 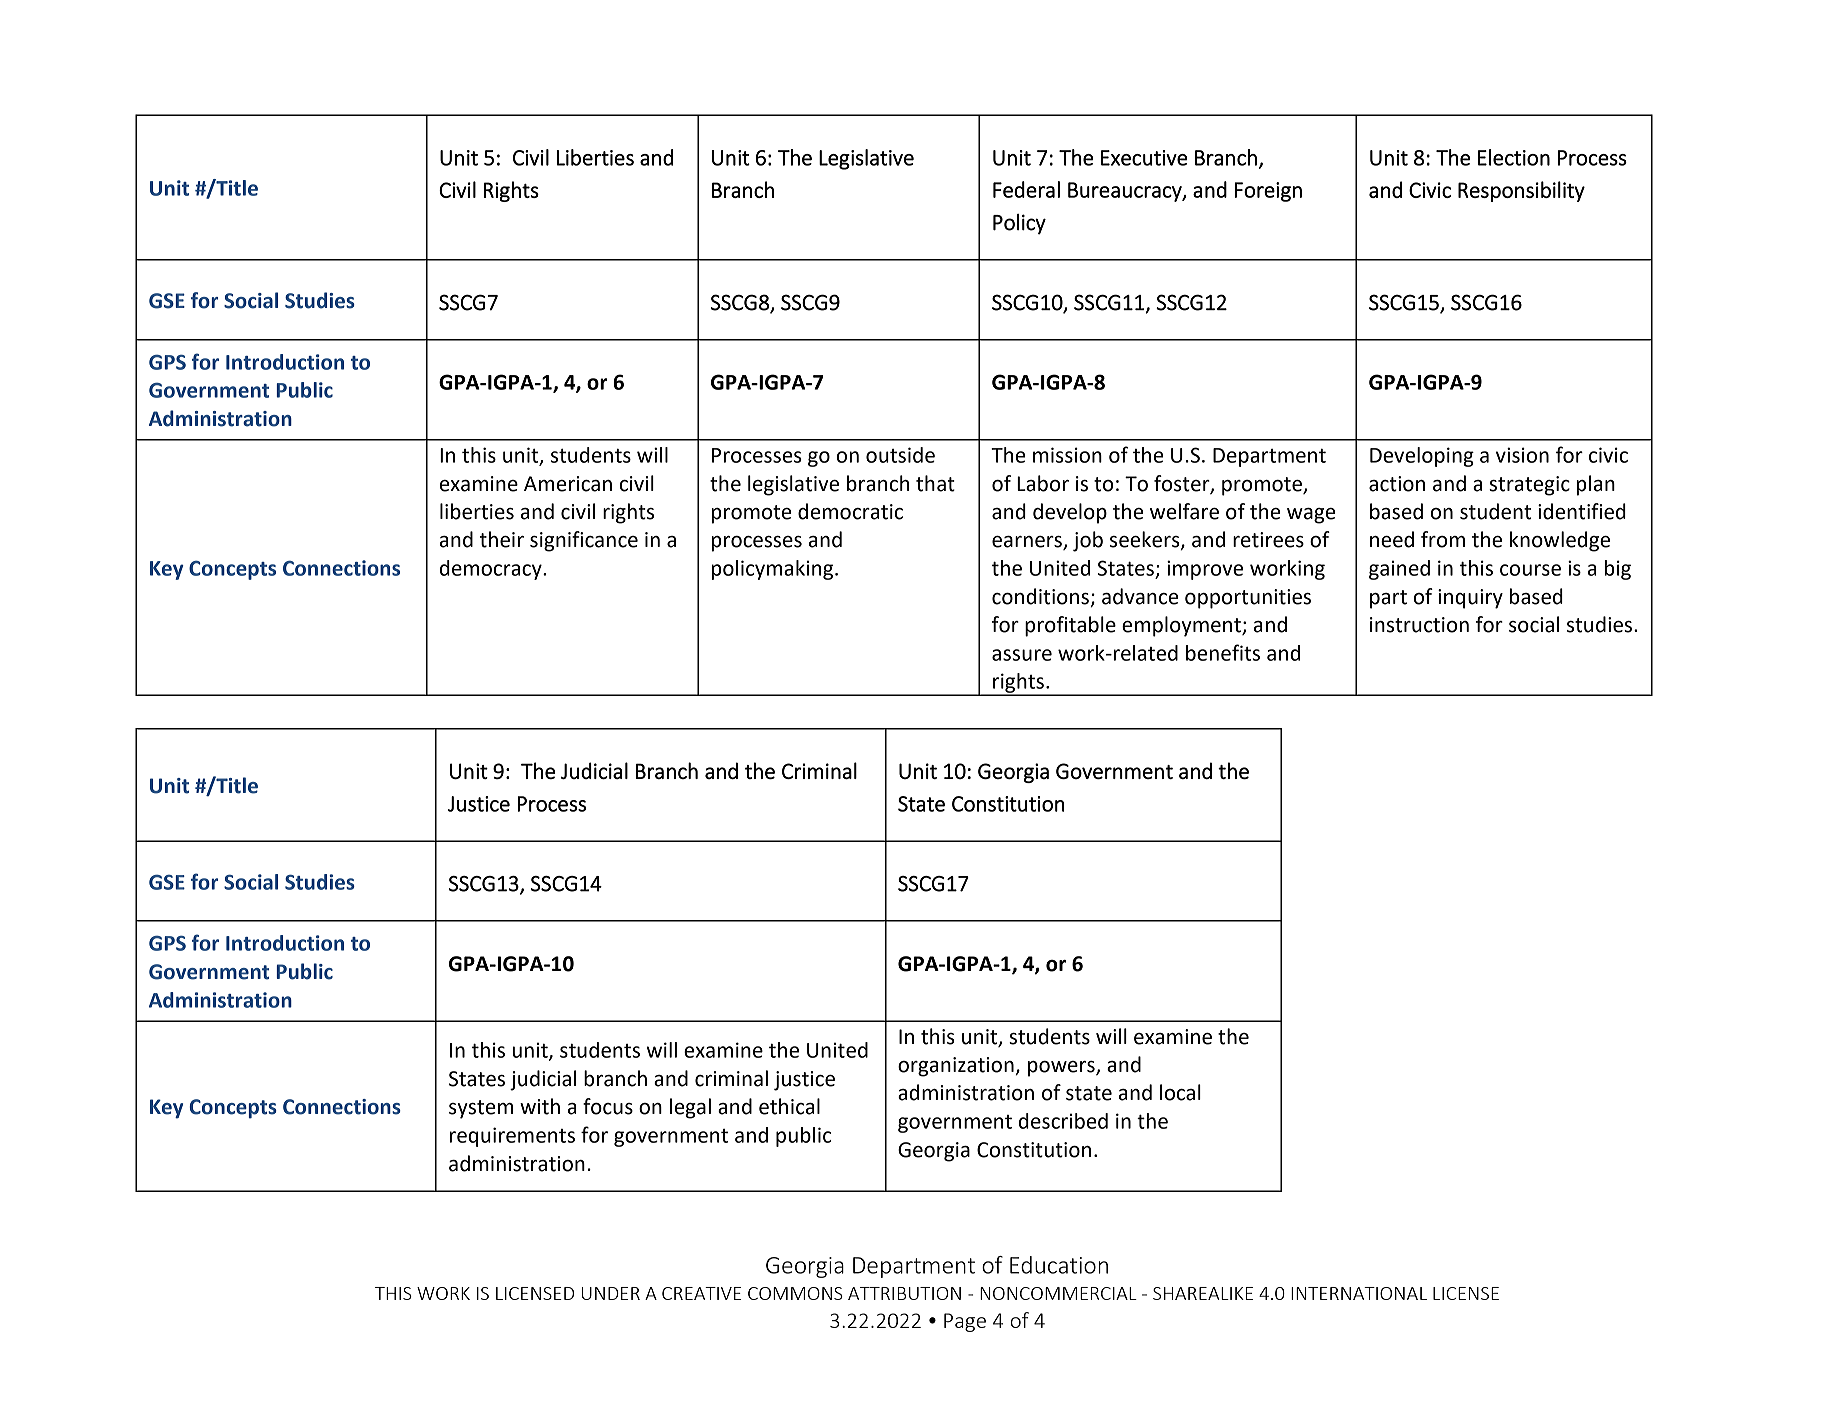 What do you see at coordinates (611, 1293) in the screenshot?
I see `UNDER` at bounding box center [611, 1293].
